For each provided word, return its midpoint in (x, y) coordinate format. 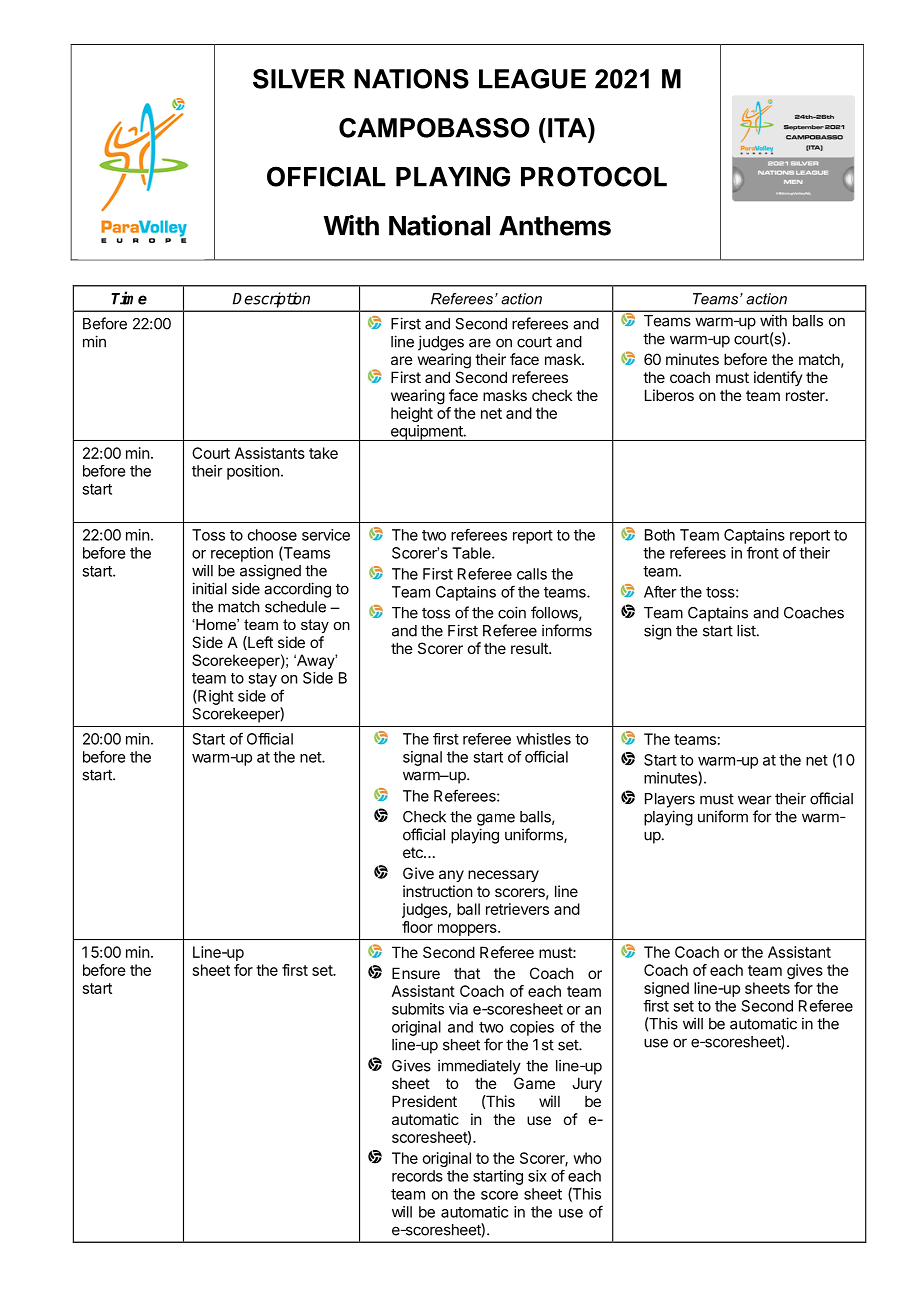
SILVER (299, 79)
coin (512, 612)
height (412, 414)
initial (209, 588)
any (451, 876)
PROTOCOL (594, 176)
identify (778, 378)
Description (271, 300)
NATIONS (411, 79)
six (537, 1176)
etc (414, 852)
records (417, 1176)
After (660, 591)
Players (670, 800)
